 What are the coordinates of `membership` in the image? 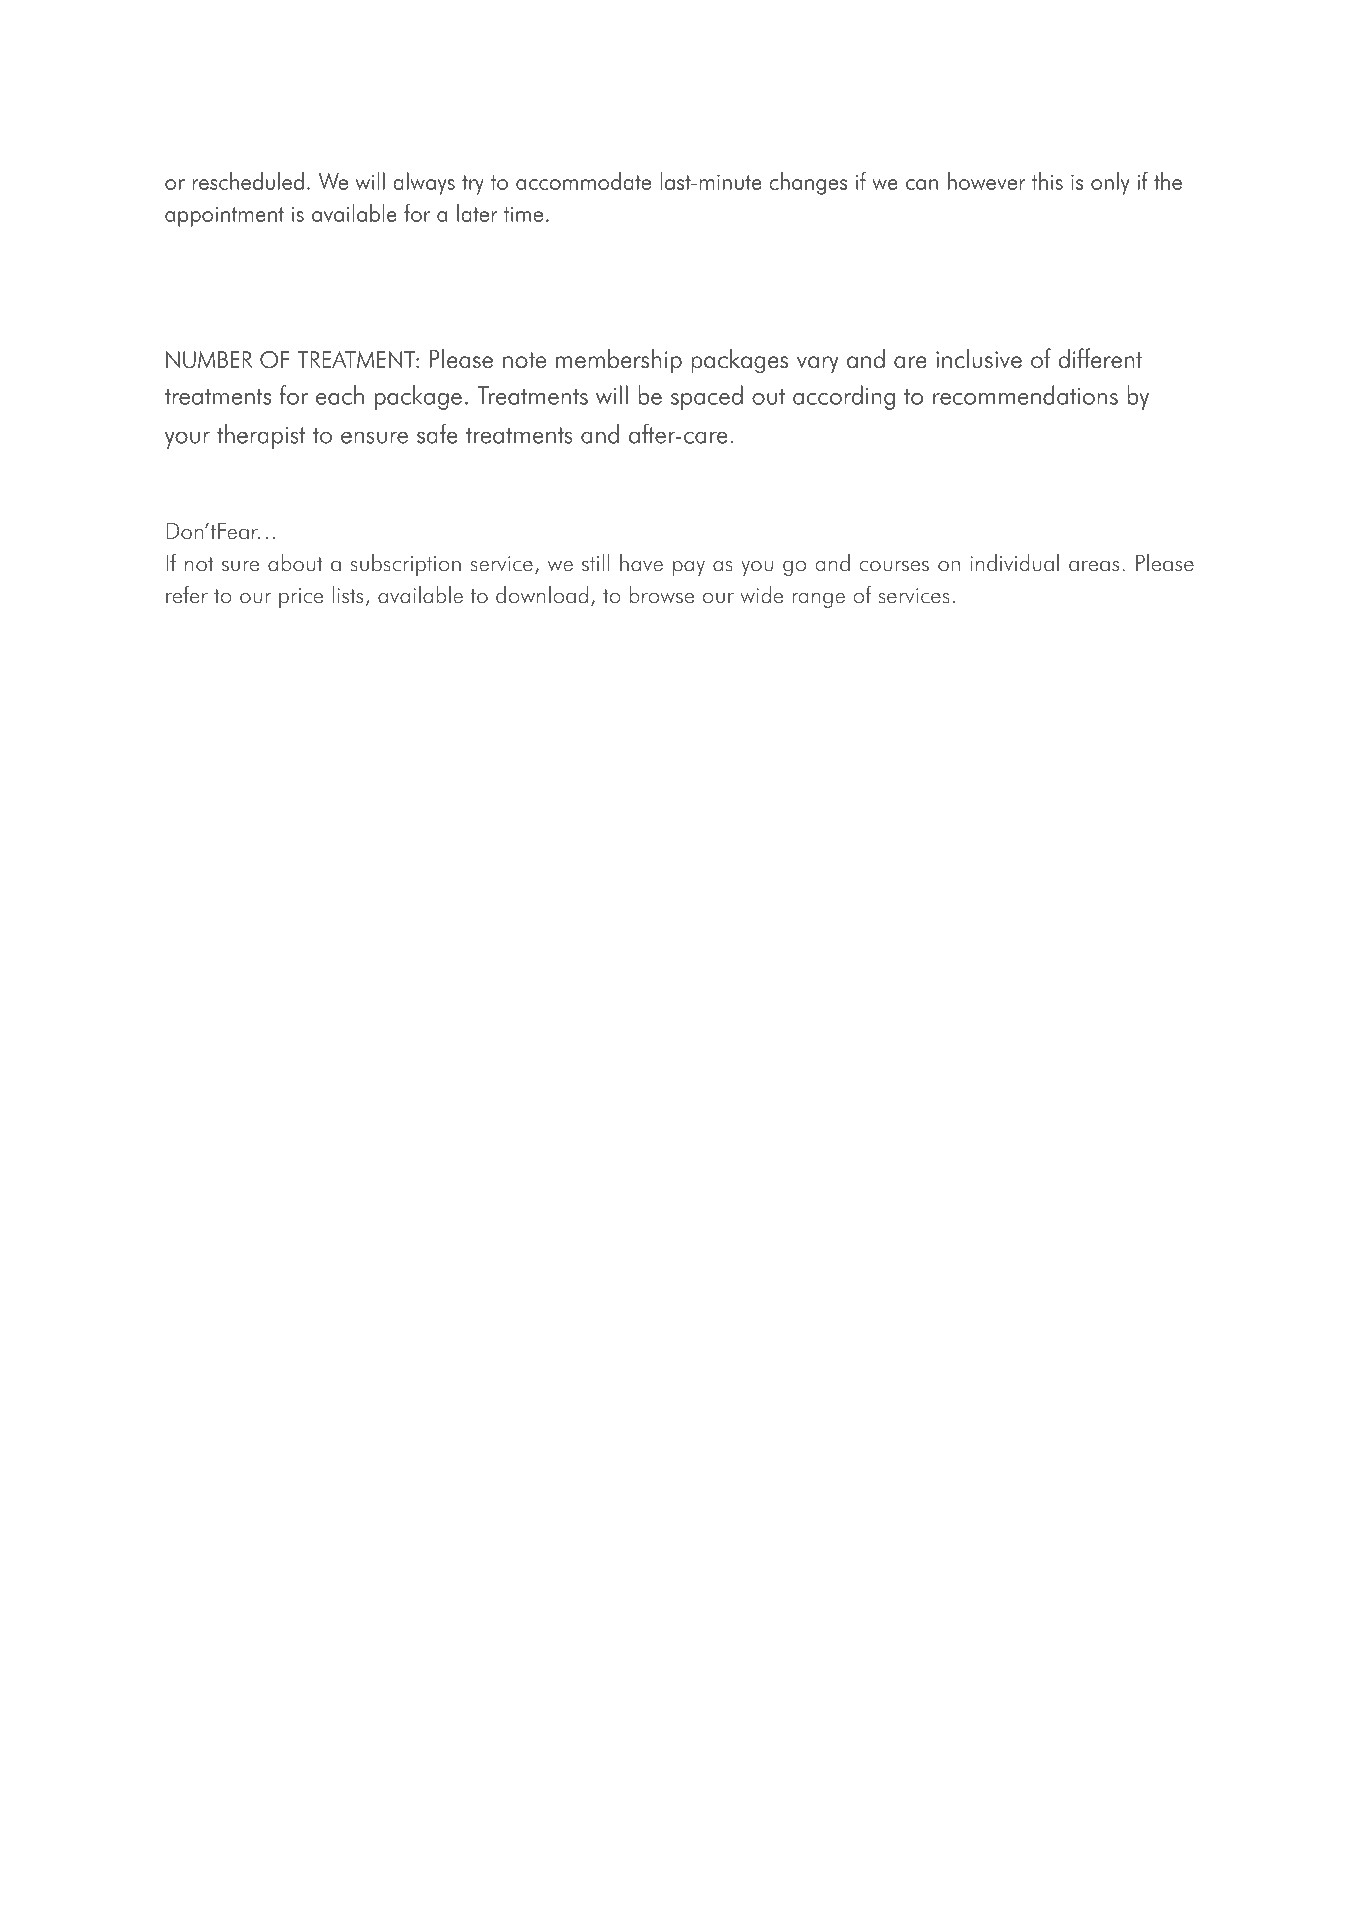 It's located at (619, 361).
